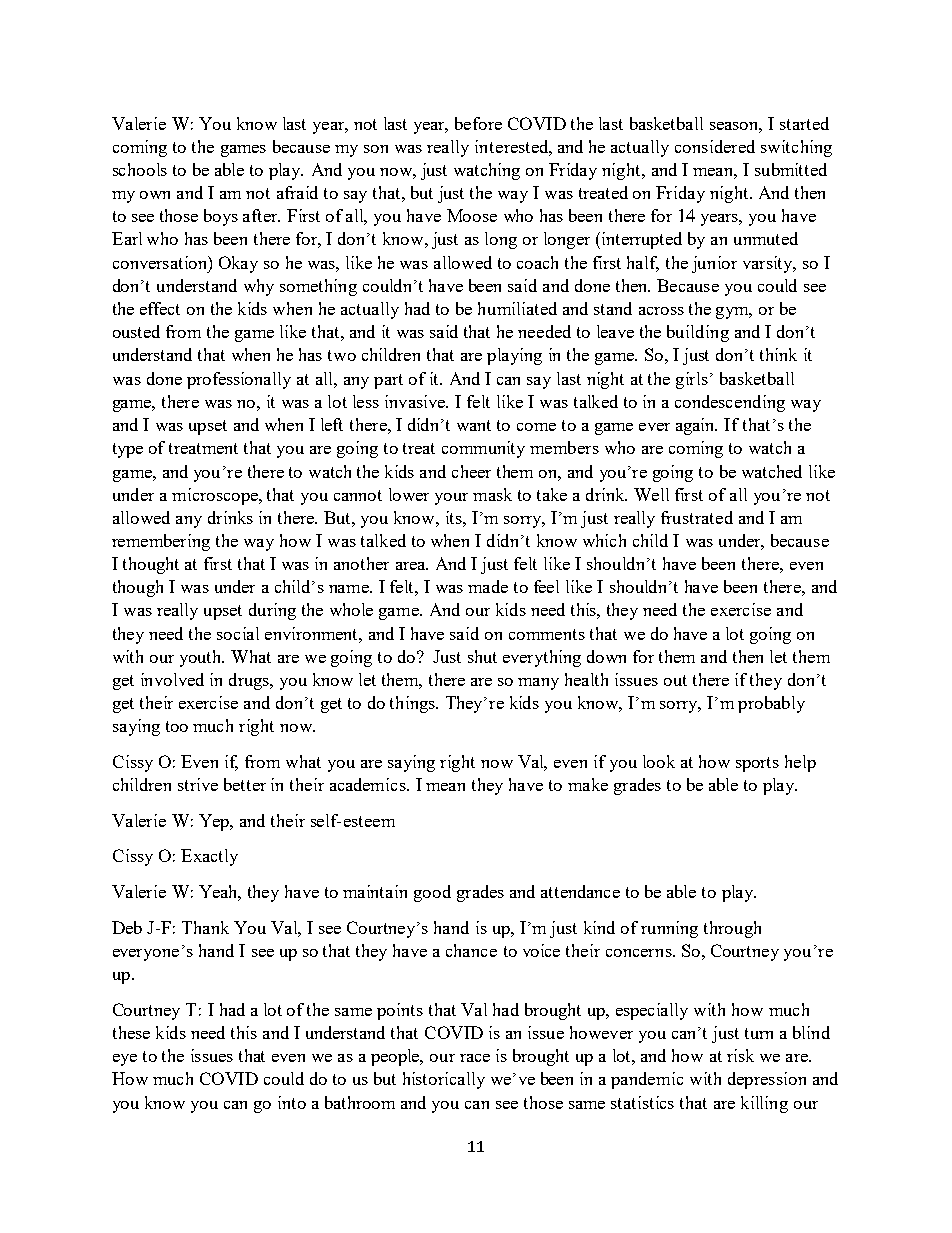  What do you see at coordinates (715, 146) in the page?
I see `considered` at bounding box center [715, 146].
